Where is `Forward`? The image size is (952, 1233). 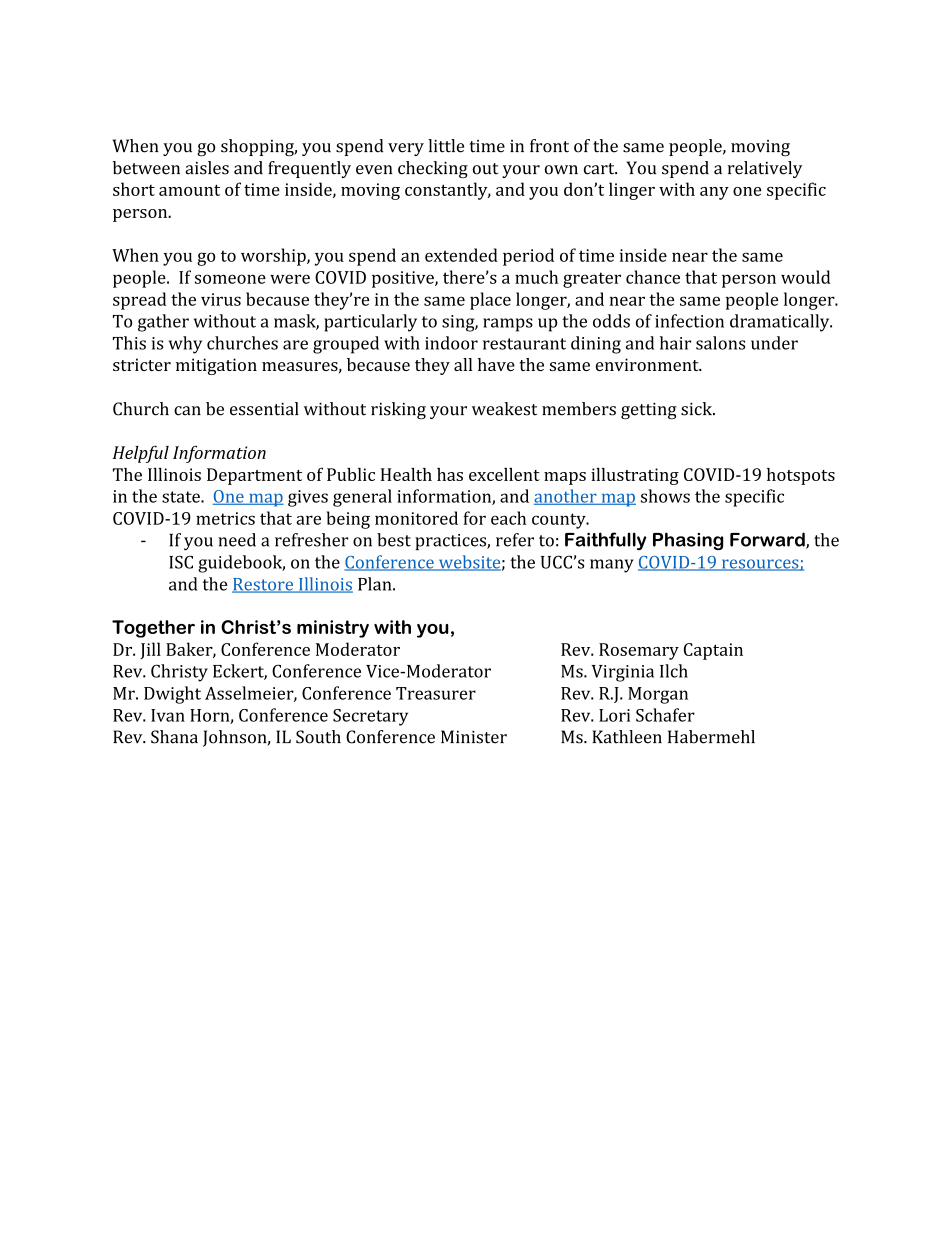 Forward is located at coordinates (768, 540).
